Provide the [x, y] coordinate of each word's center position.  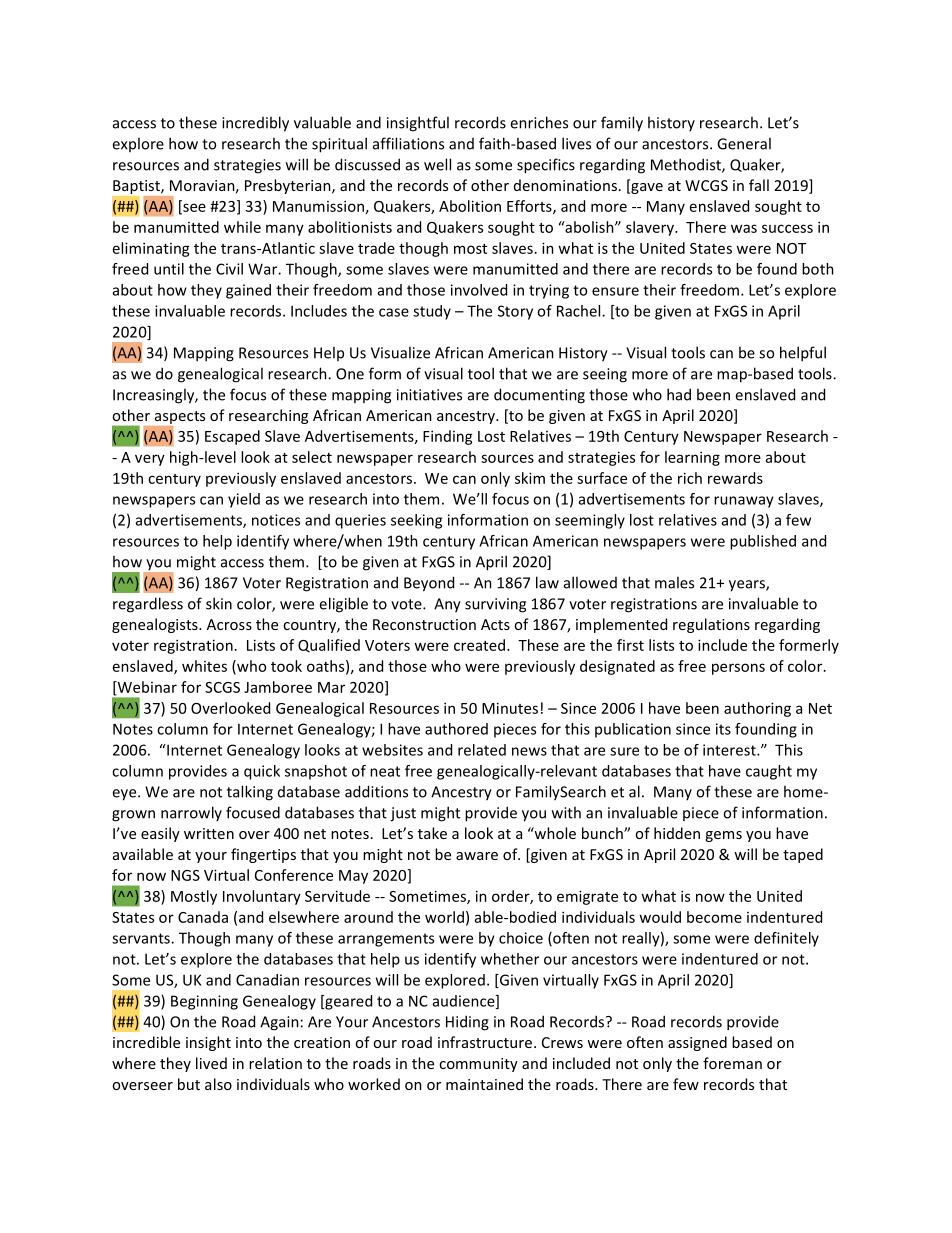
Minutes [510, 708]
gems [723, 836]
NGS [185, 875]
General [744, 143]
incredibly [255, 124]
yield [244, 500]
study [432, 312]
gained [248, 291]
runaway [744, 502]
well [437, 164]
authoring [757, 709]
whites [204, 666]
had [679, 394]
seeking [416, 521]
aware [477, 856]
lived [211, 1063]
